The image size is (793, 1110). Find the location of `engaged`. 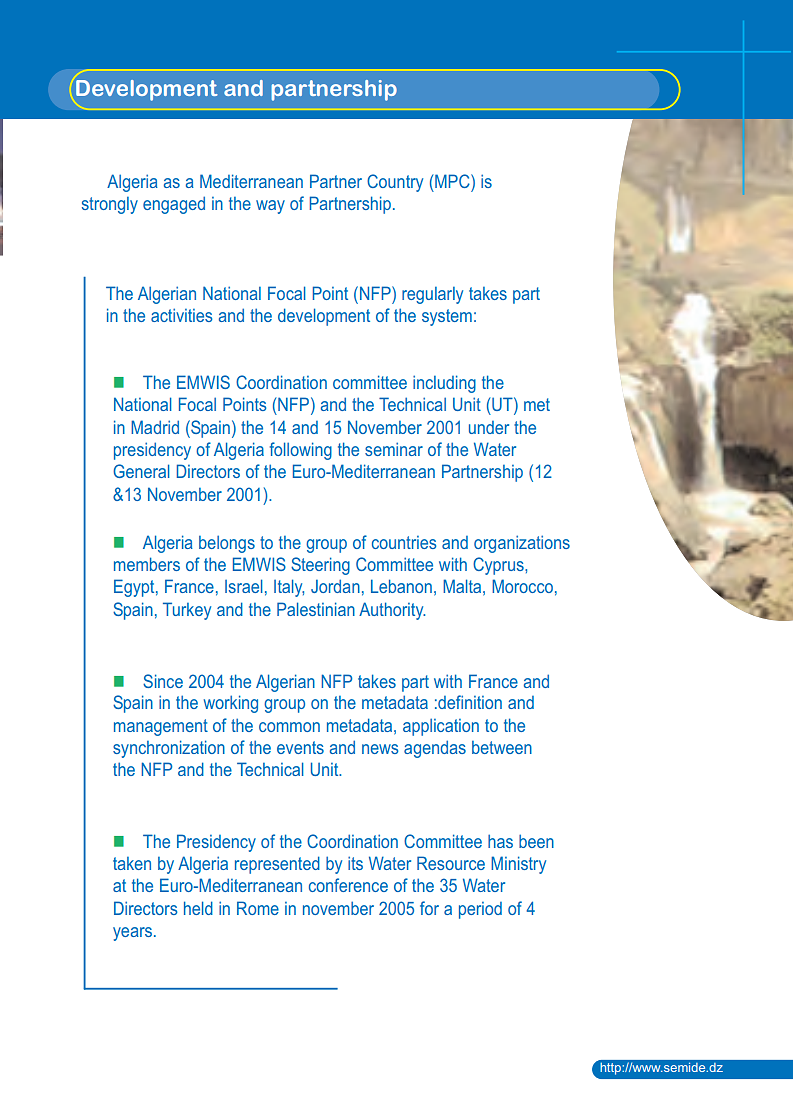

engaged is located at coordinates (174, 205).
